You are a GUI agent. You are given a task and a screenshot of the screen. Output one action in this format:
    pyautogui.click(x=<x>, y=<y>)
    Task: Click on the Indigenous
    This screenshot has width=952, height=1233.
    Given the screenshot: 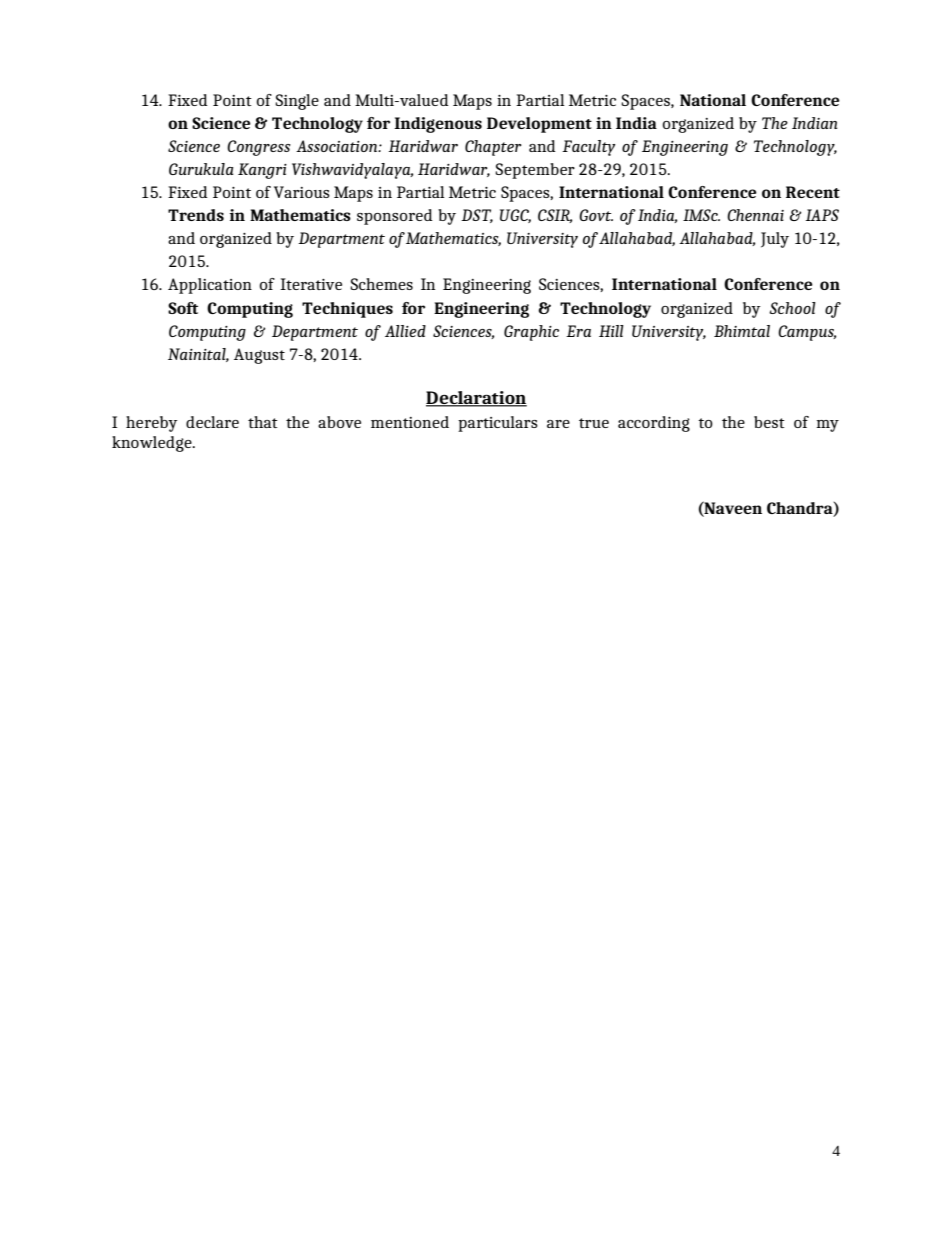 What is the action you would take?
    pyautogui.click(x=438, y=125)
